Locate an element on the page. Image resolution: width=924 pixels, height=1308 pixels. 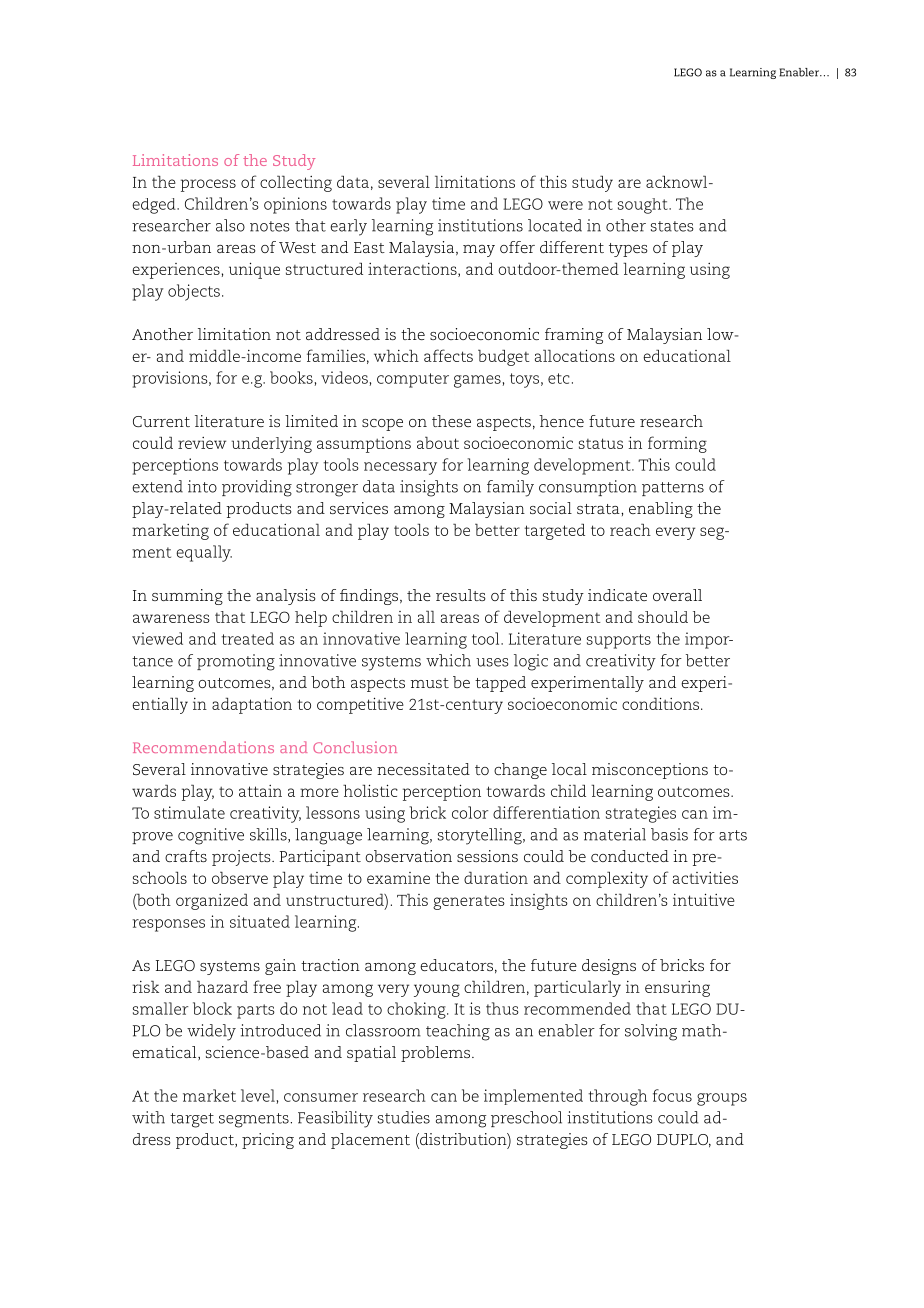
focus is located at coordinates (672, 1095).
